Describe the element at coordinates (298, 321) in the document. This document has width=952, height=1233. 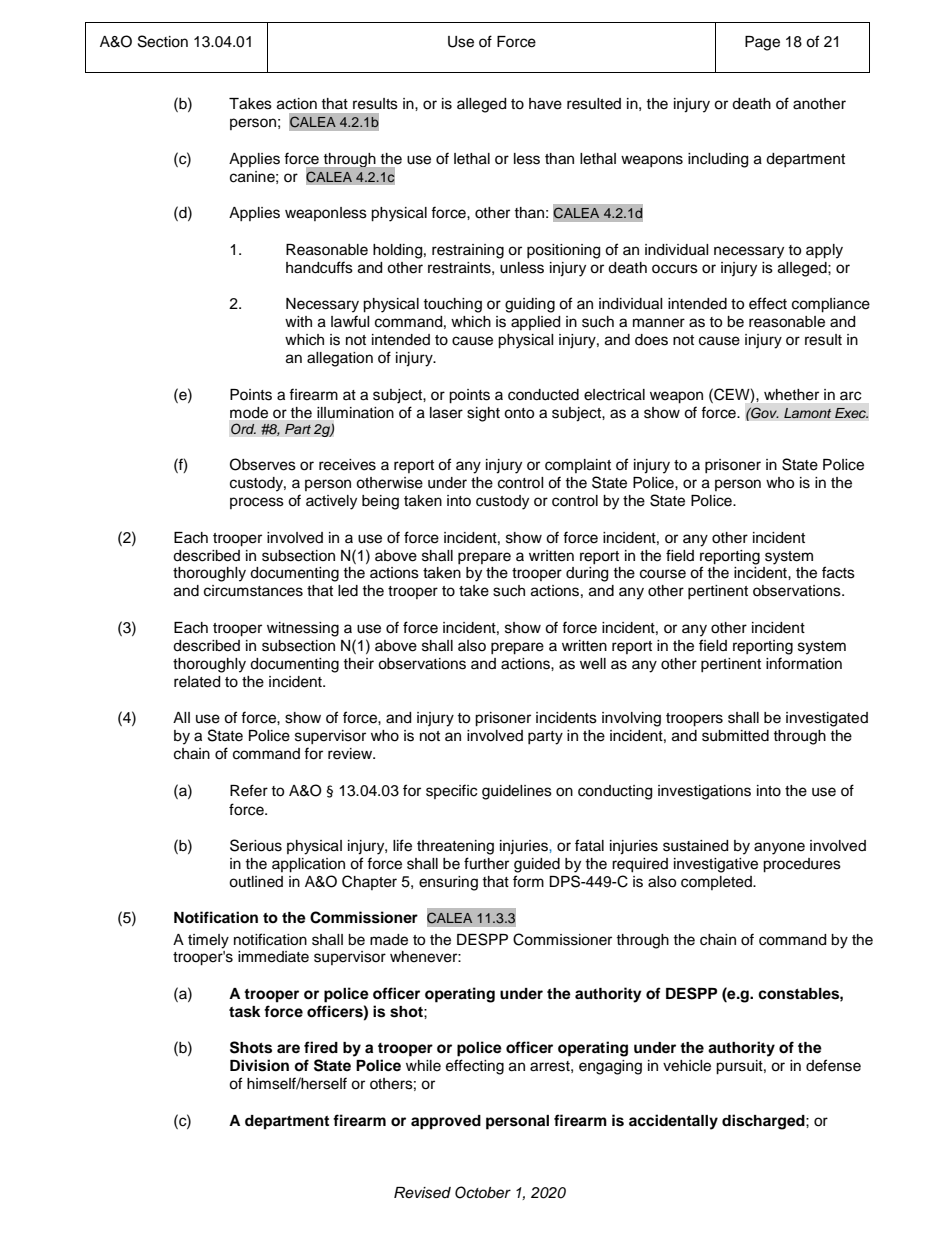
I see `with` at that location.
